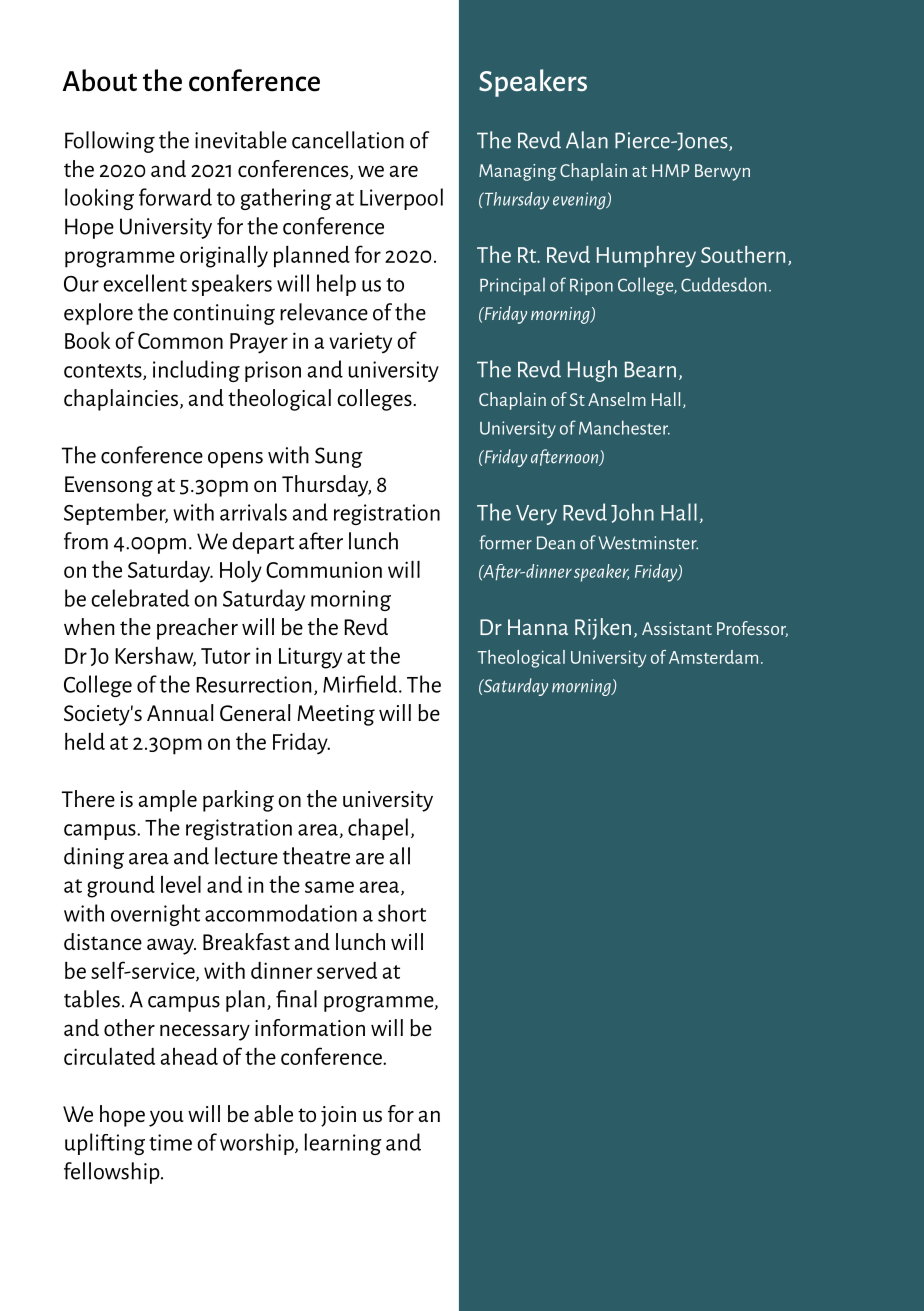 The image size is (924, 1311). I want to click on Amsterdam, so click(713, 657).
